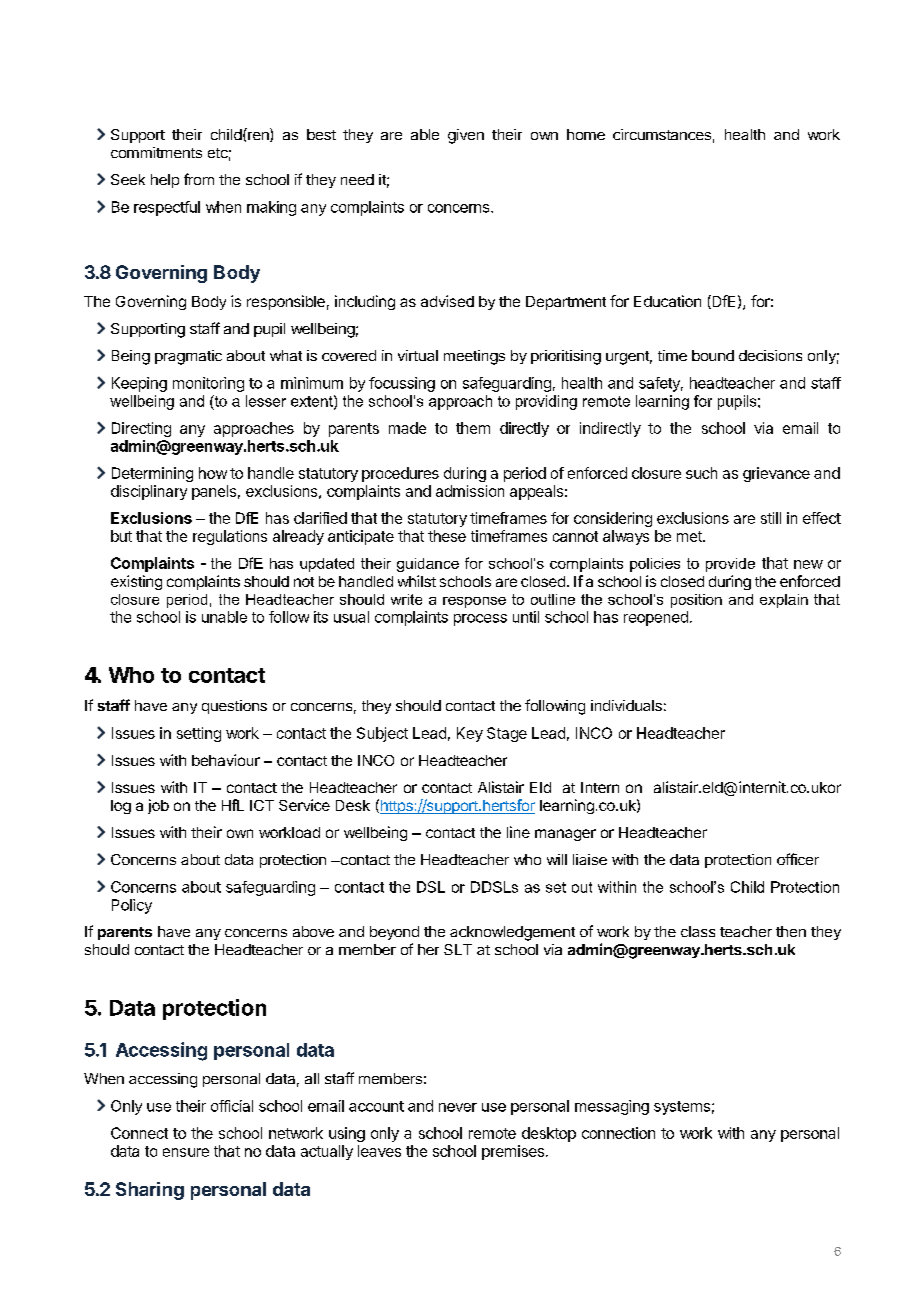 This screenshot has width=924, height=1309. Describe the element at coordinates (199, 179) in the screenshot. I see `from` at that location.
